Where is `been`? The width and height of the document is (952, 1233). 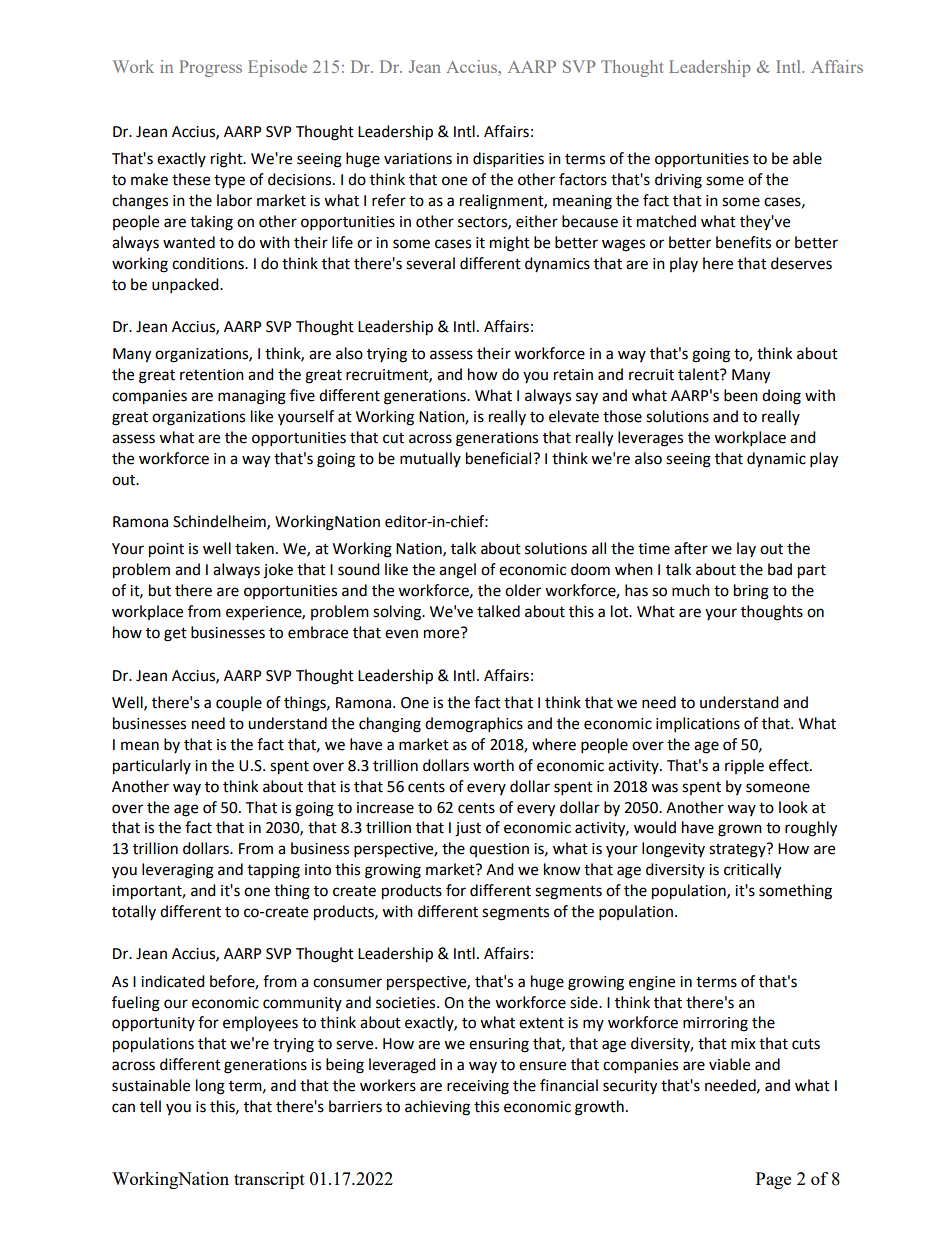 been is located at coordinates (741, 395).
